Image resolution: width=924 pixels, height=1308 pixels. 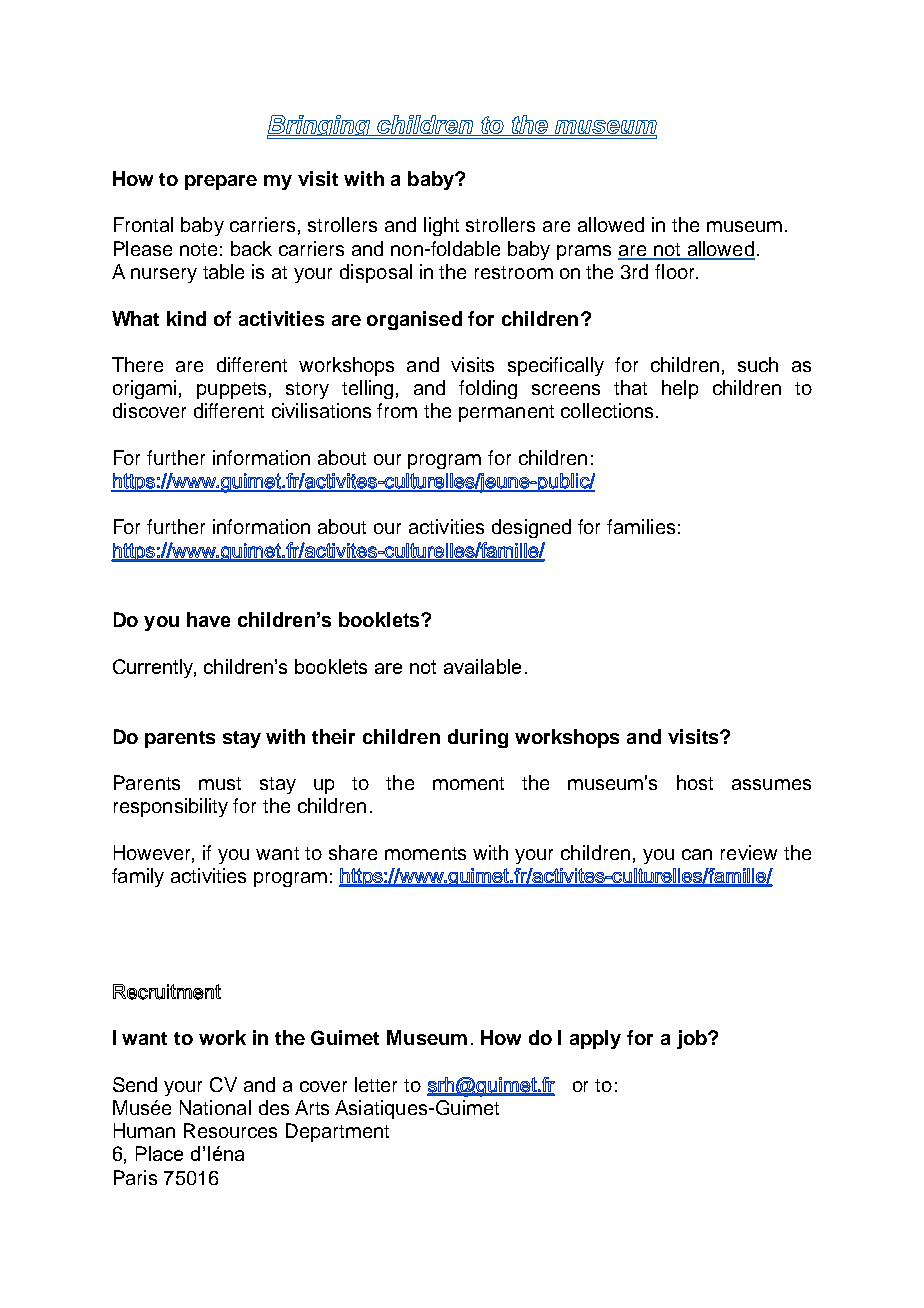 What do you see at coordinates (676, 271) in the screenshot?
I see `floor` at bounding box center [676, 271].
